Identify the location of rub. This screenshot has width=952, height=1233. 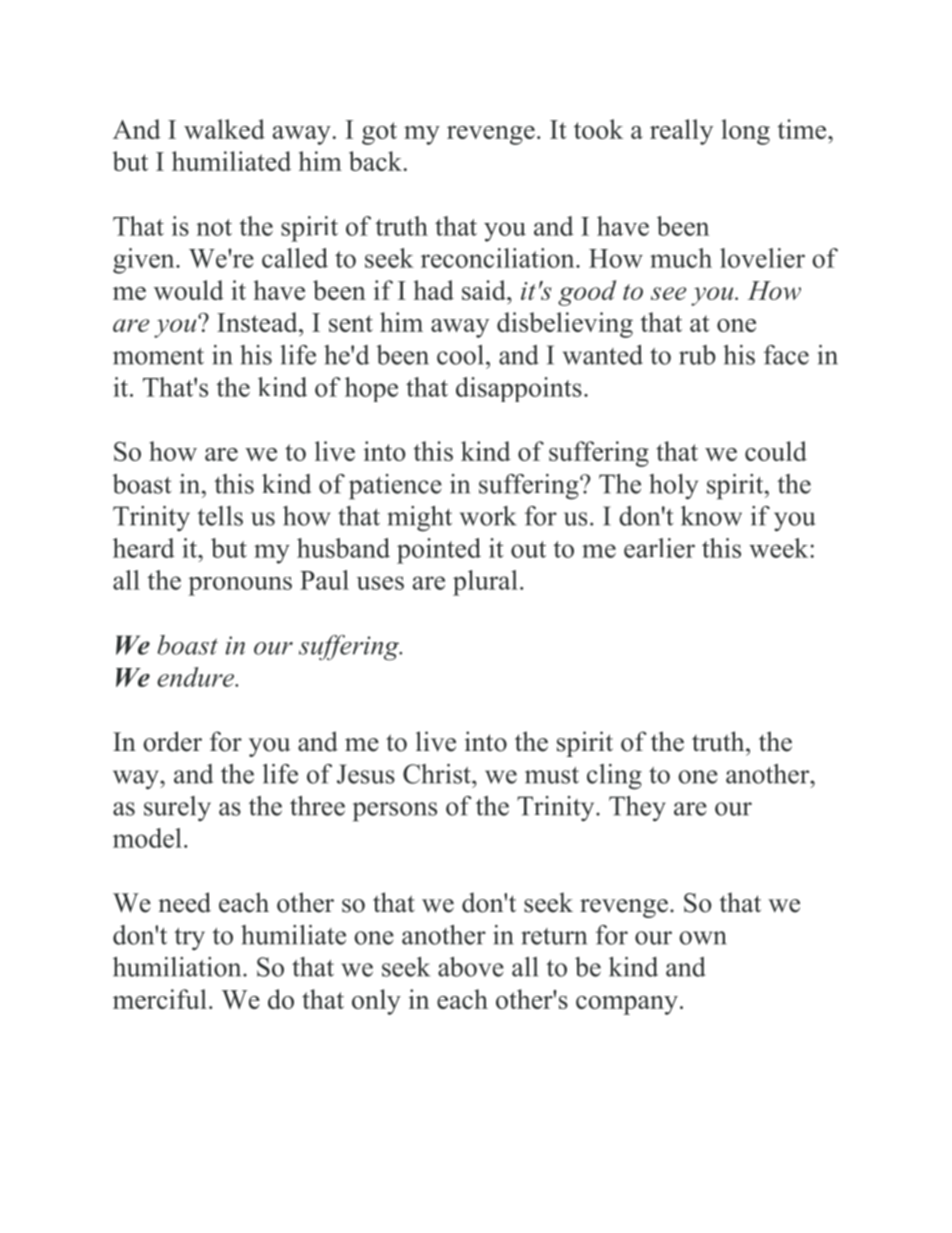
(697, 355).
